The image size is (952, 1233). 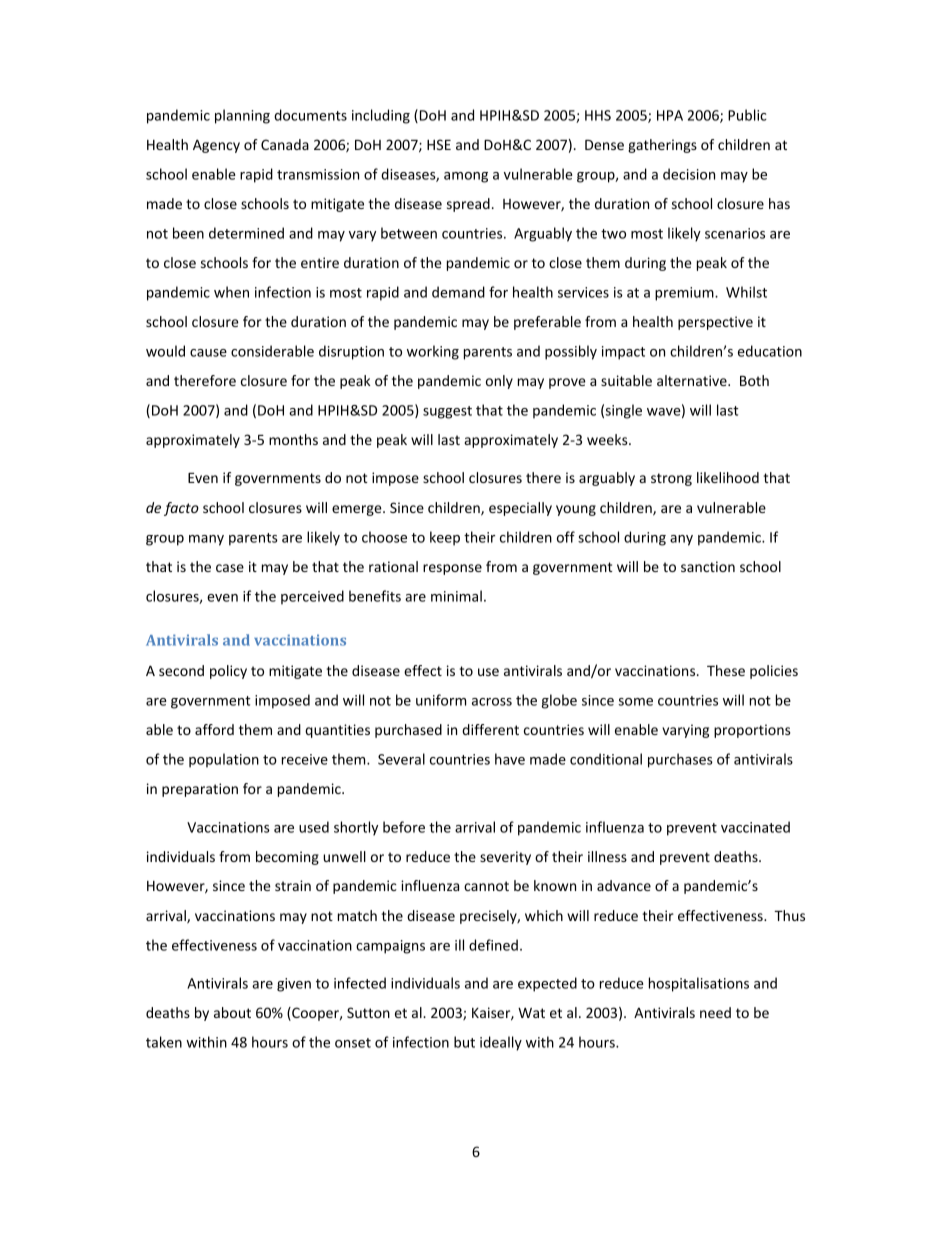 What do you see at coordinates (689, 174) in the screenshot?
I see `decision` at bounding box center [689, 174].
